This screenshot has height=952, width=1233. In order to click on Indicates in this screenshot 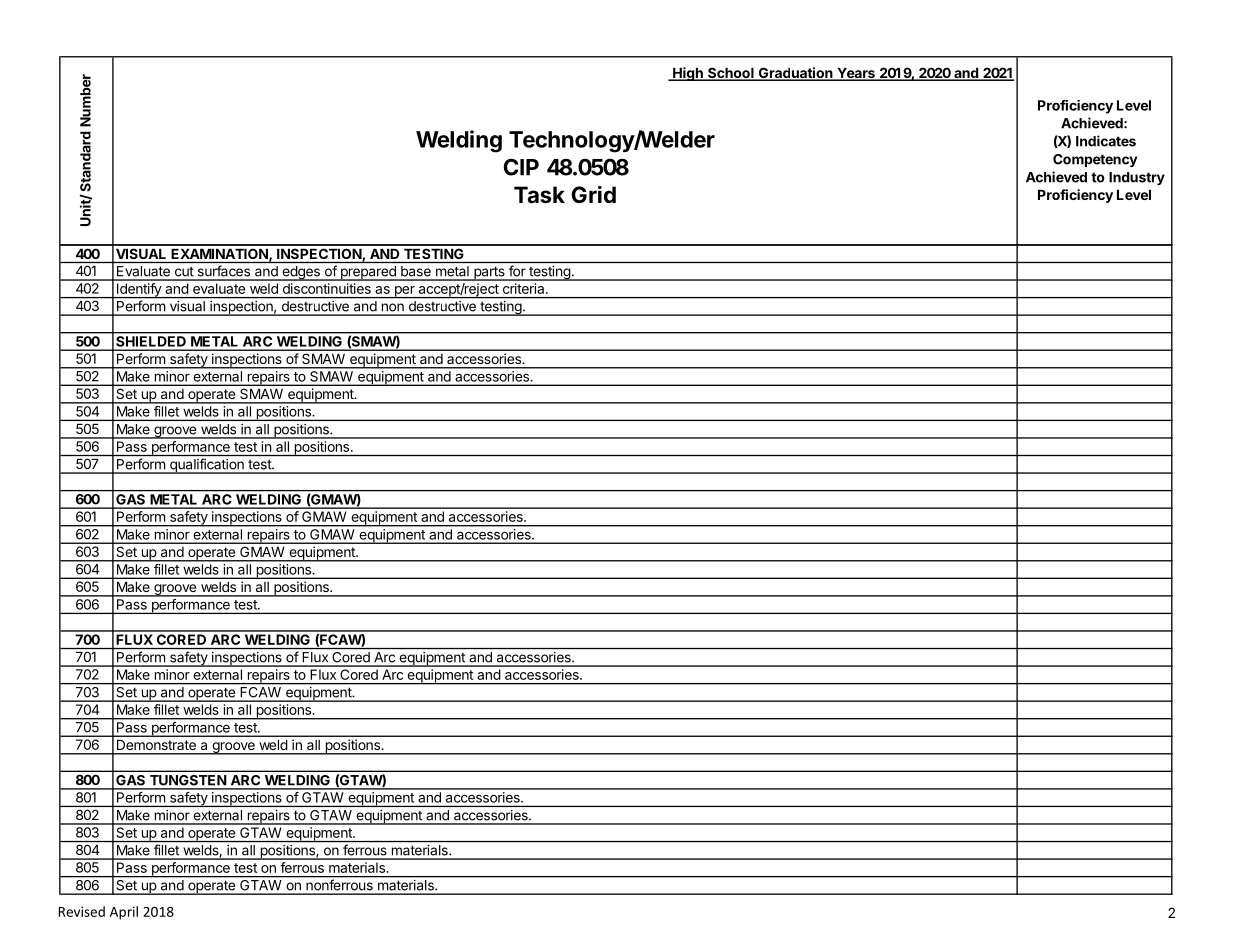, I will do `click(1106, 141)`.
